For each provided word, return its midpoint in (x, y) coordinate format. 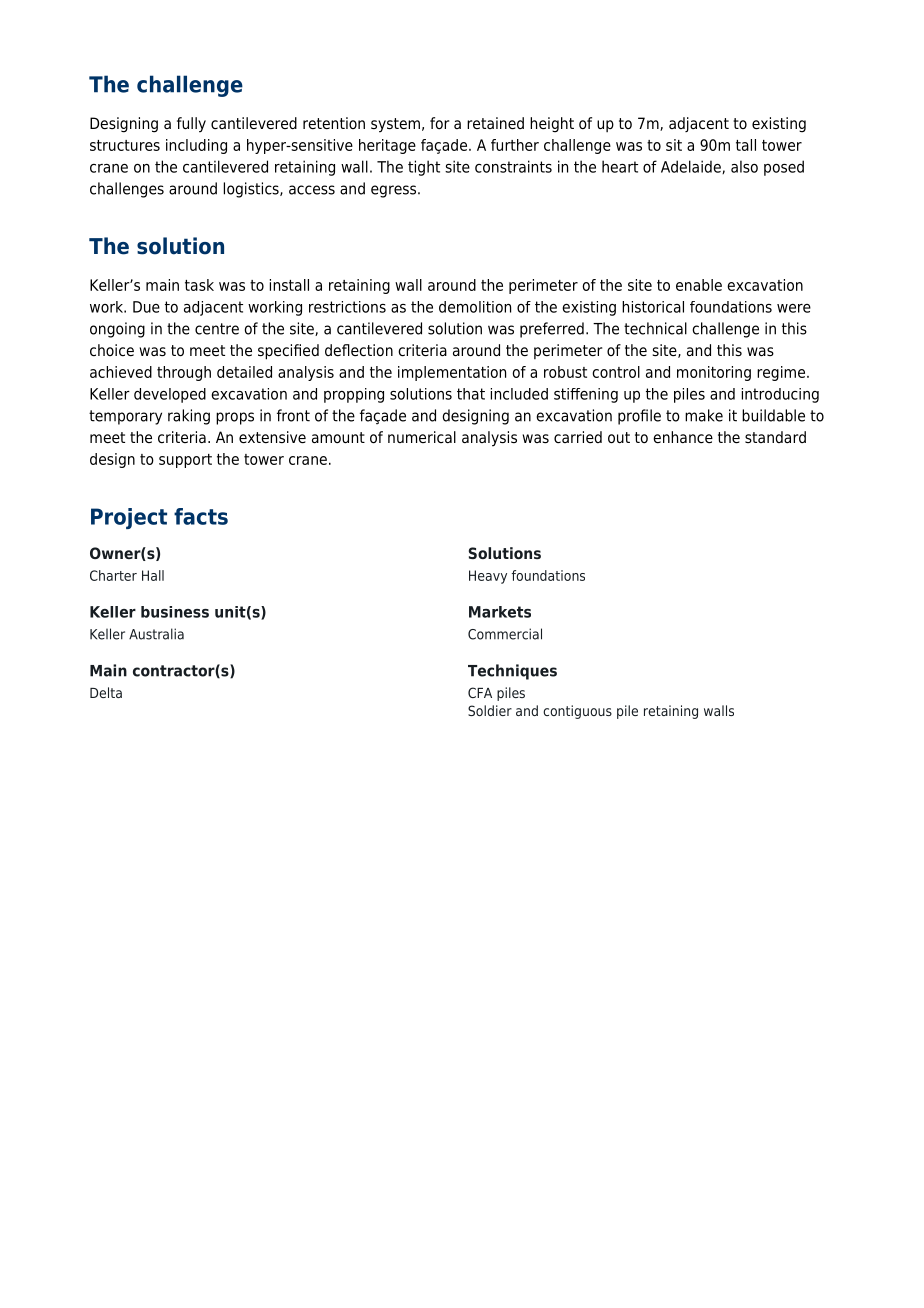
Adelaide (692, 167)
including (196, 146)
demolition (475, 307)
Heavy (488, 577)
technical (655, 328)
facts (201, 516)
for (439, 123)
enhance (683, 437)
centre (217, 329)
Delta (106, 692)
